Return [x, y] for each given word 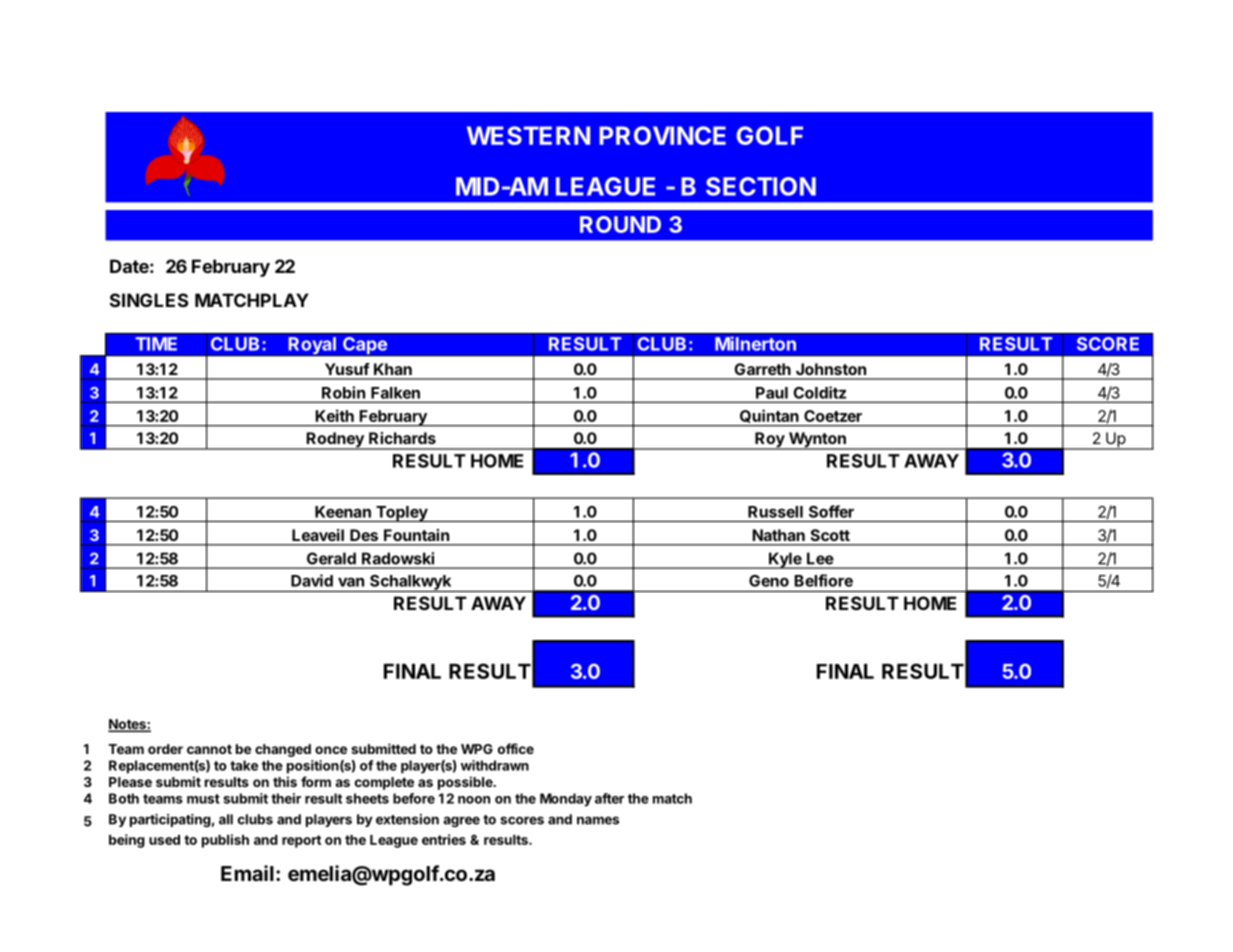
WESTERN [528, 135]
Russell [775, 512]
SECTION [761, 186]
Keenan [343, 512]
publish [225, 841]
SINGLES [149, 300]
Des [364, 535]
